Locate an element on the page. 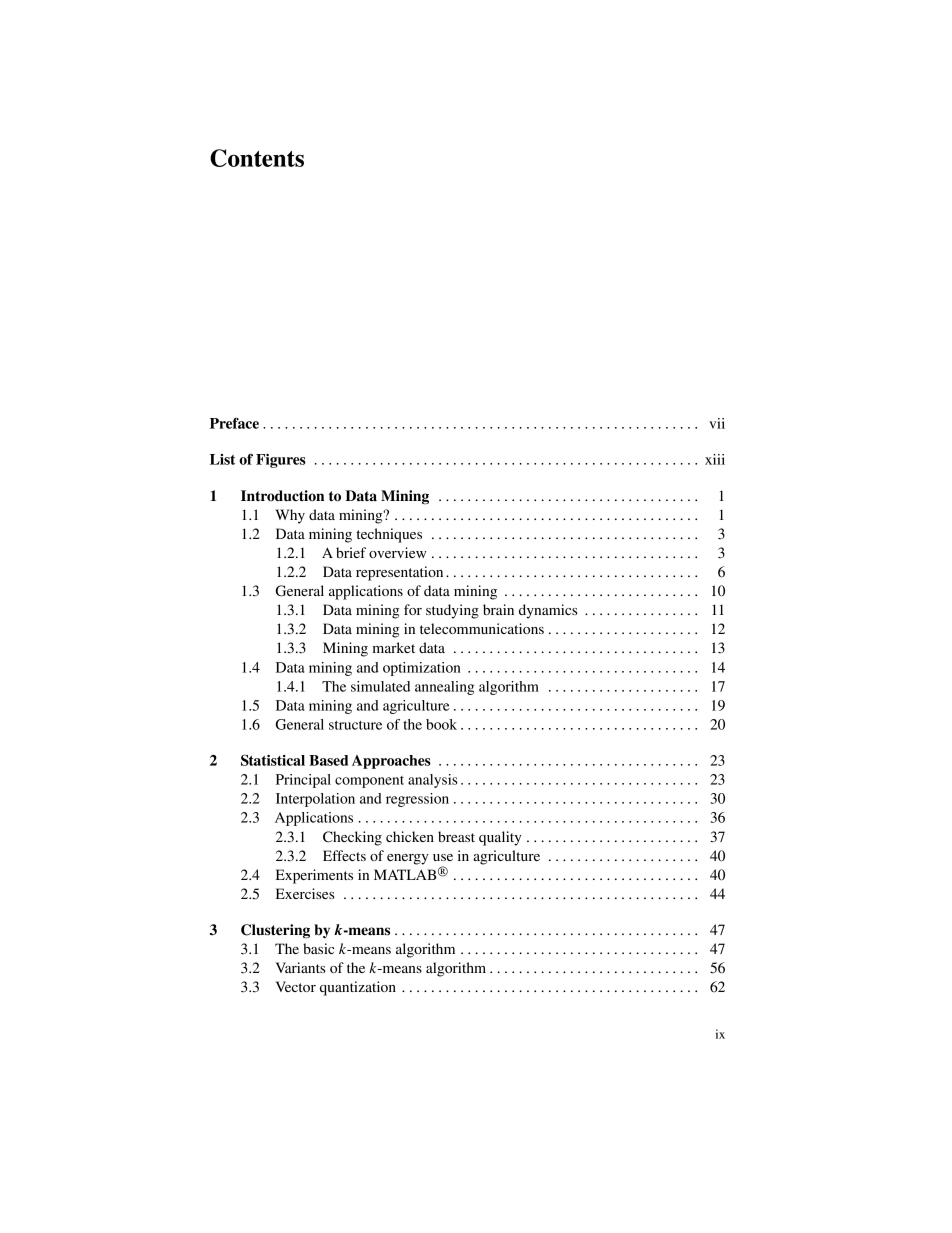 The width and height of the image is (952, 1233). Contents is located at coordinates (257, 158).
